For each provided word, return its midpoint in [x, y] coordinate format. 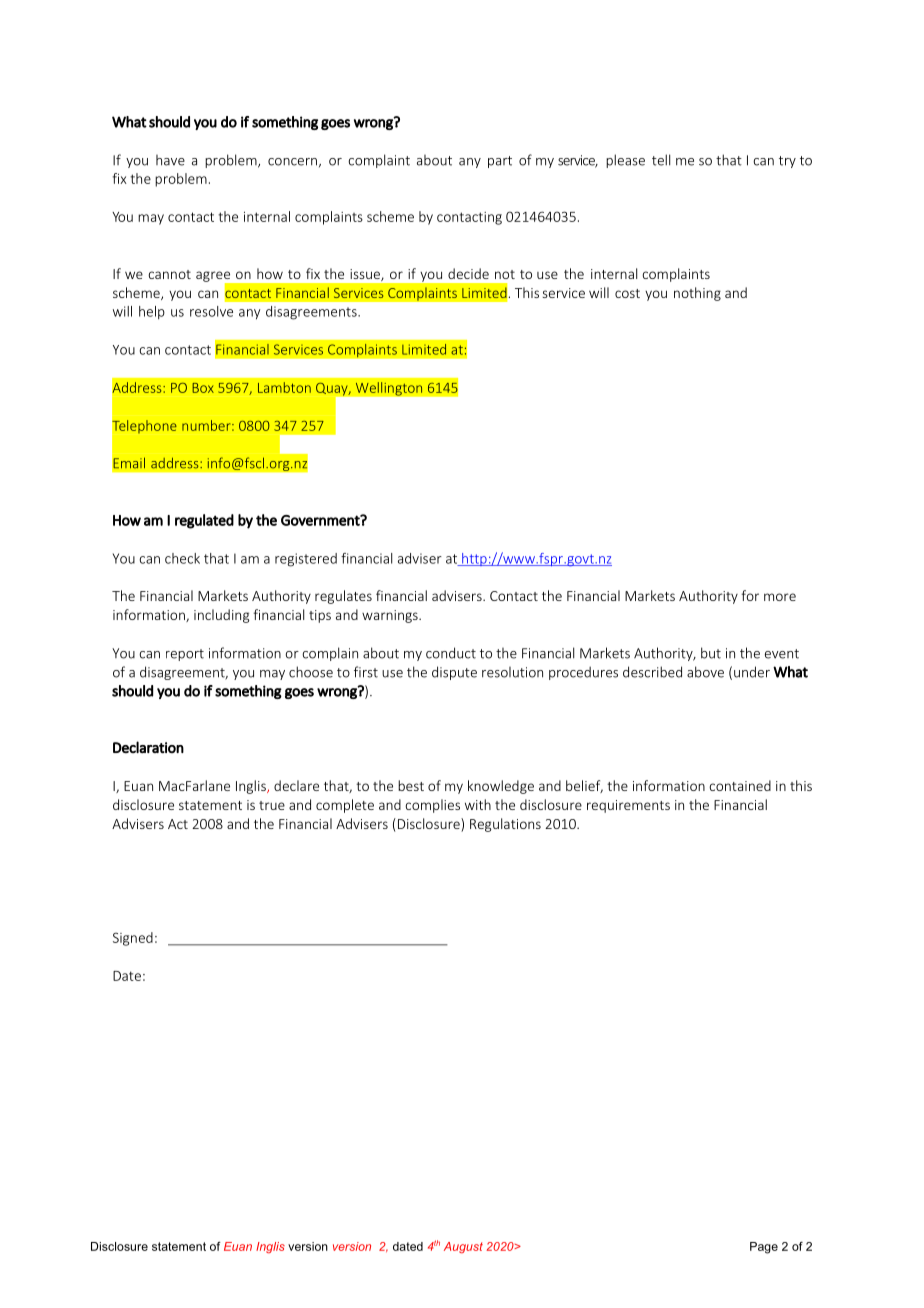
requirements [628, 806]
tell [661, 160]
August [463, 1247]
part [500, 162]
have [170, 160]
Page [764, 1248]
